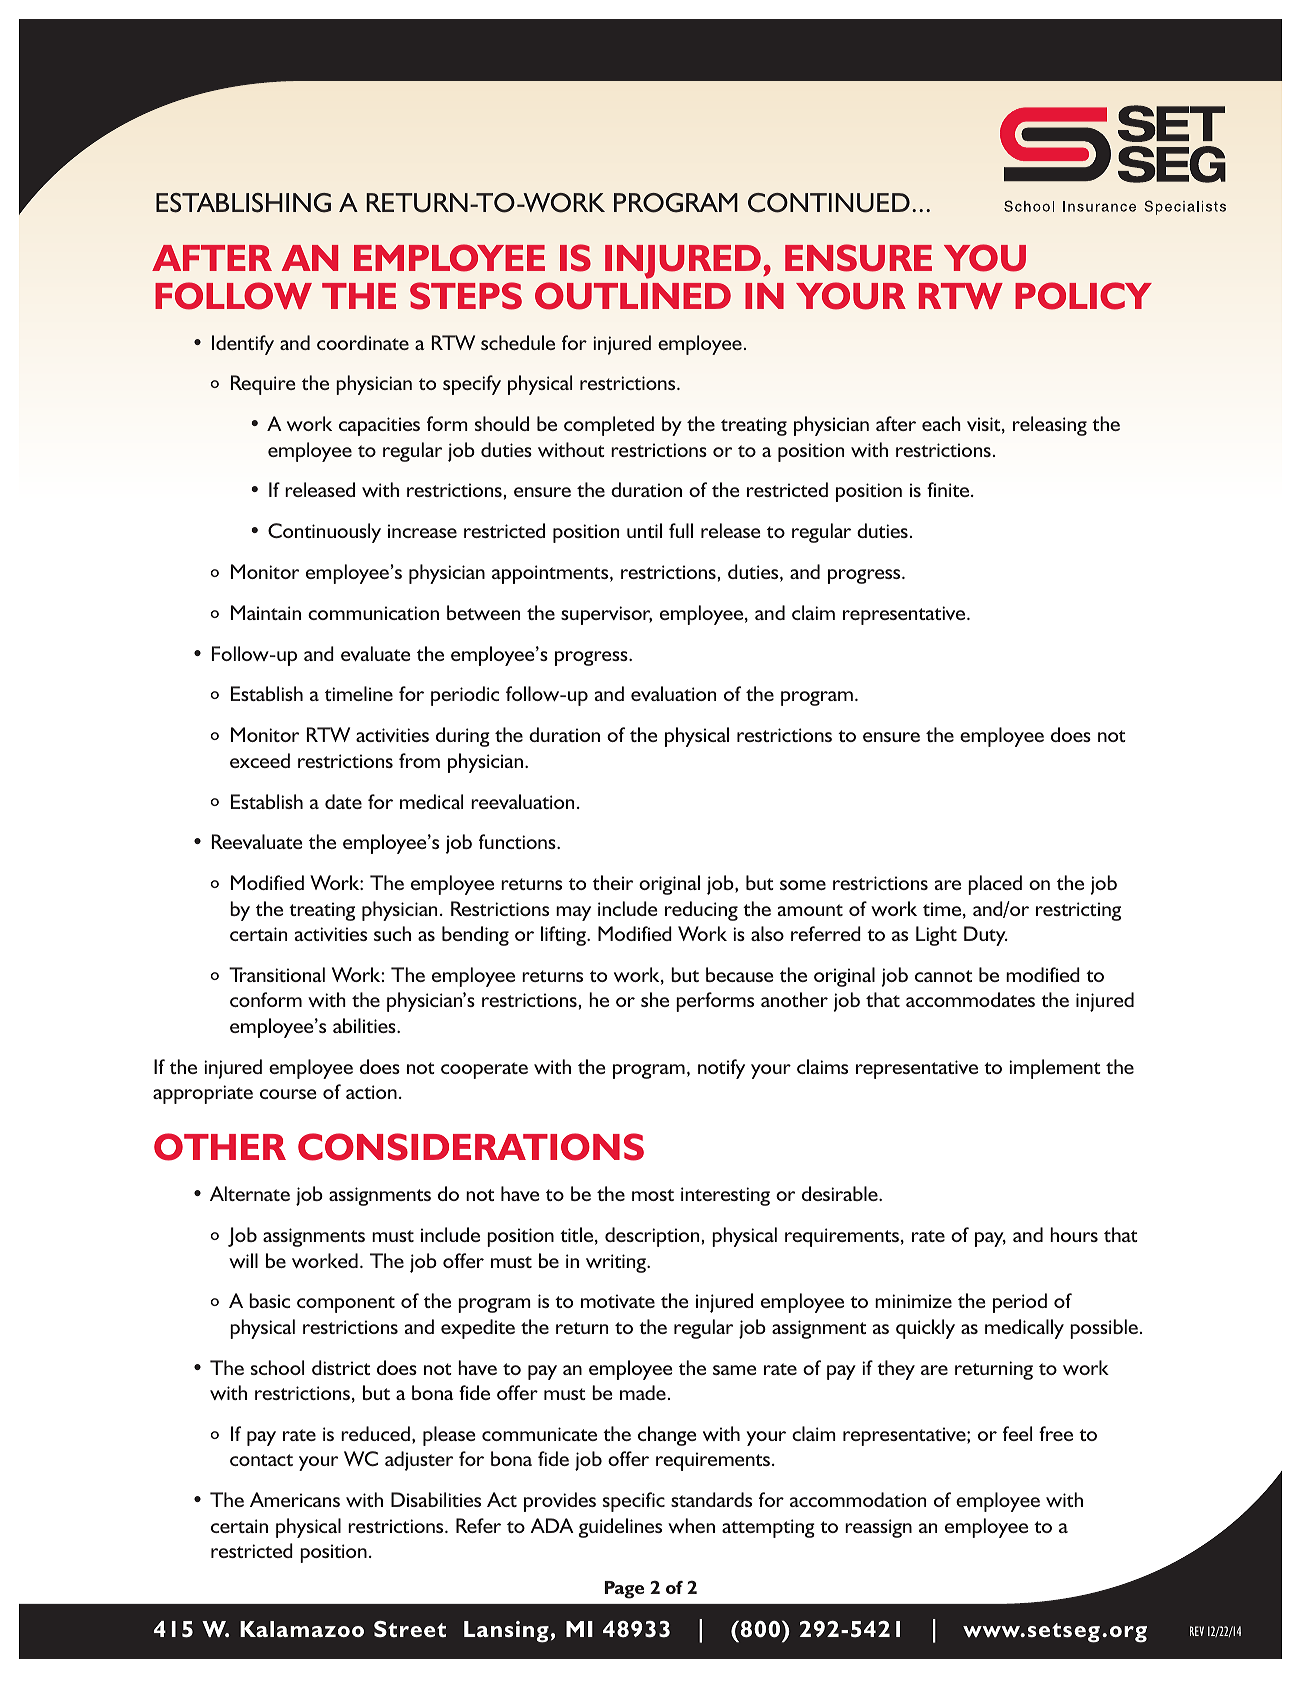 The height and width of the screenshot is (1683, 1301). What do you see at coordinates (302, 1629) in the screenshot?
I see `Kalamazoo` at bounding box center [302, 1629].
